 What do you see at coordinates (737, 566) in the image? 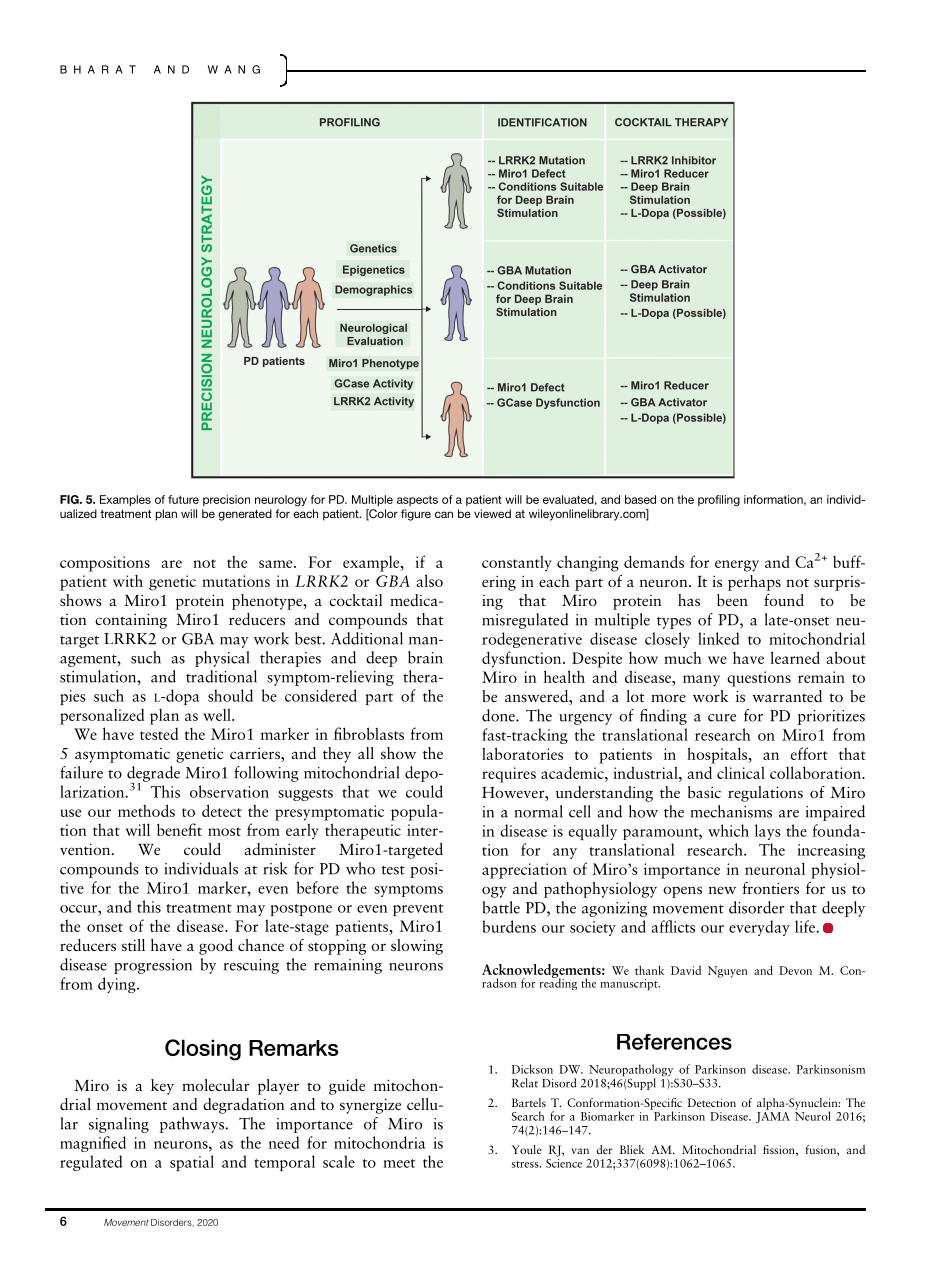
I see `energy` at bounding box center [737, 566].
